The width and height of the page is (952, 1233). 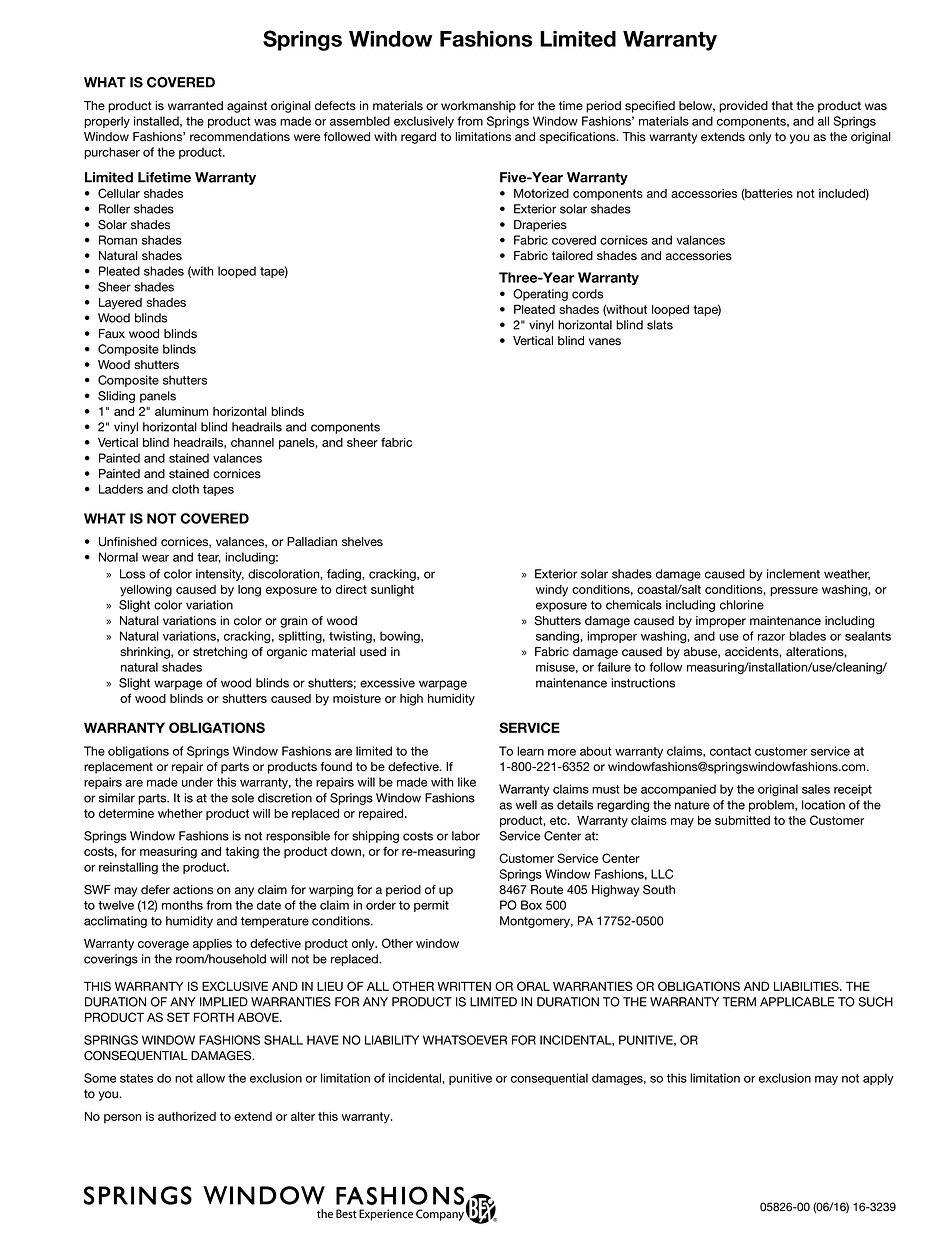 I want to click on allow, so click(x=210, y=1078).
